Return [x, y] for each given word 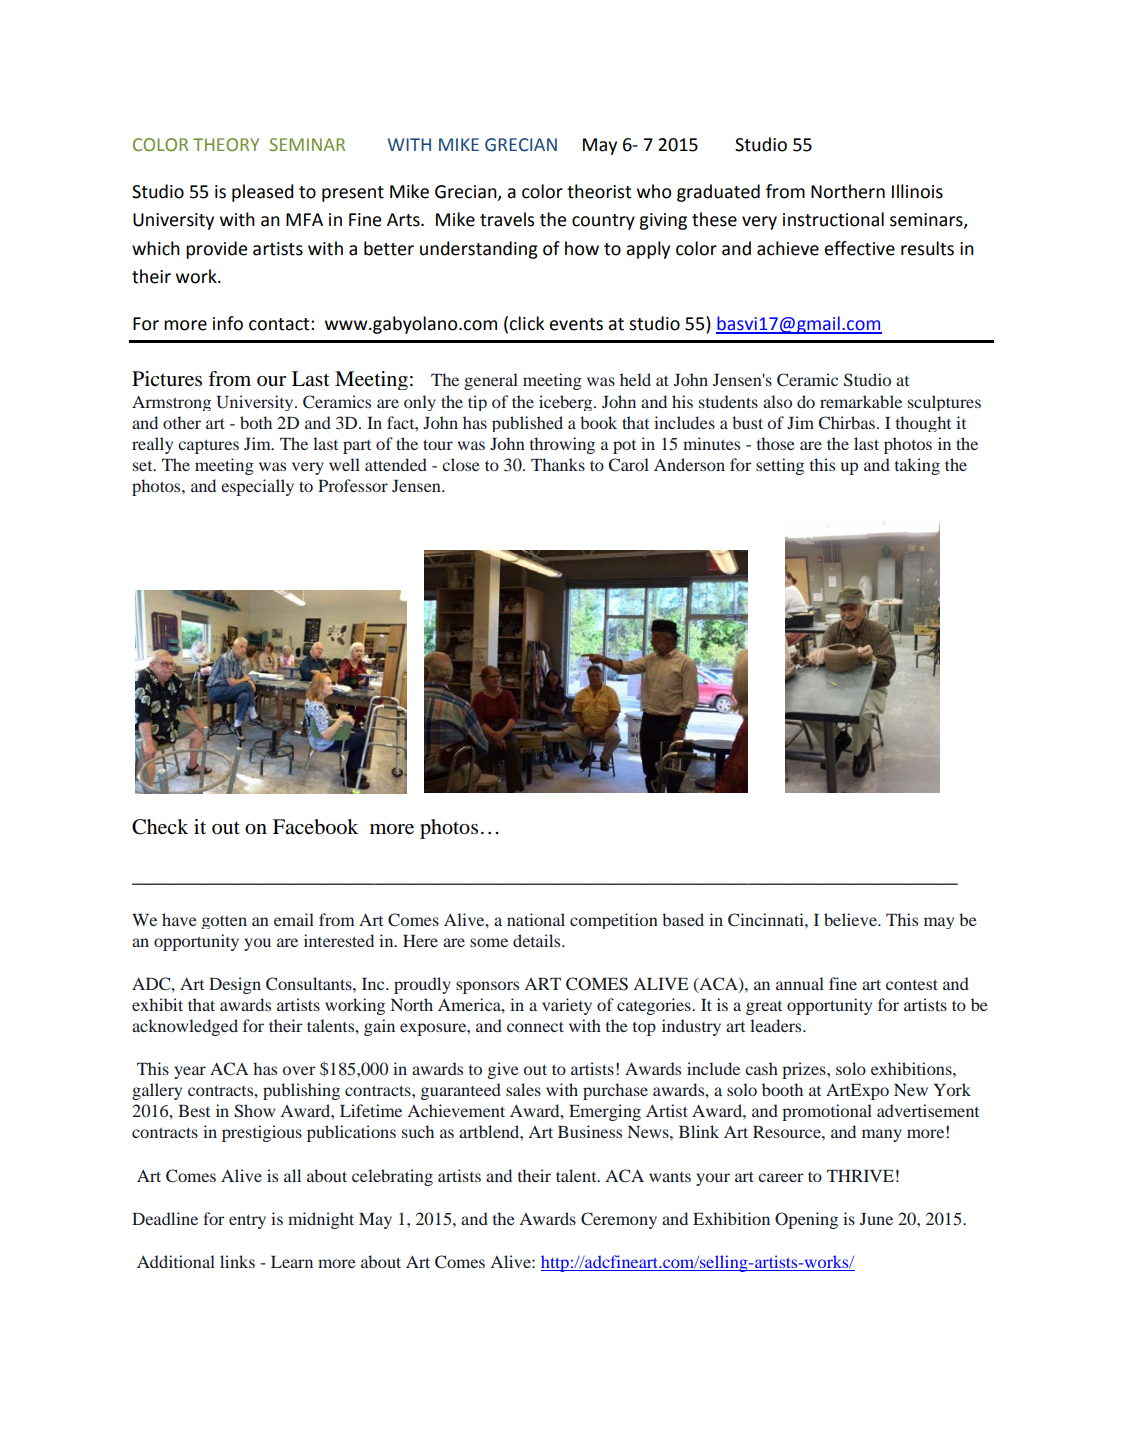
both [256, 422]
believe [851, 919]
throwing [562, 445]
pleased [263, 193]
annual [800, 983]
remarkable [861, 401]
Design [235, 985]
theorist [599, 191]
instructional [833, 219]
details [538, 940]
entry [247, 1222]
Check [160, 827]
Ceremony [619, 1220]
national [536, 919]
